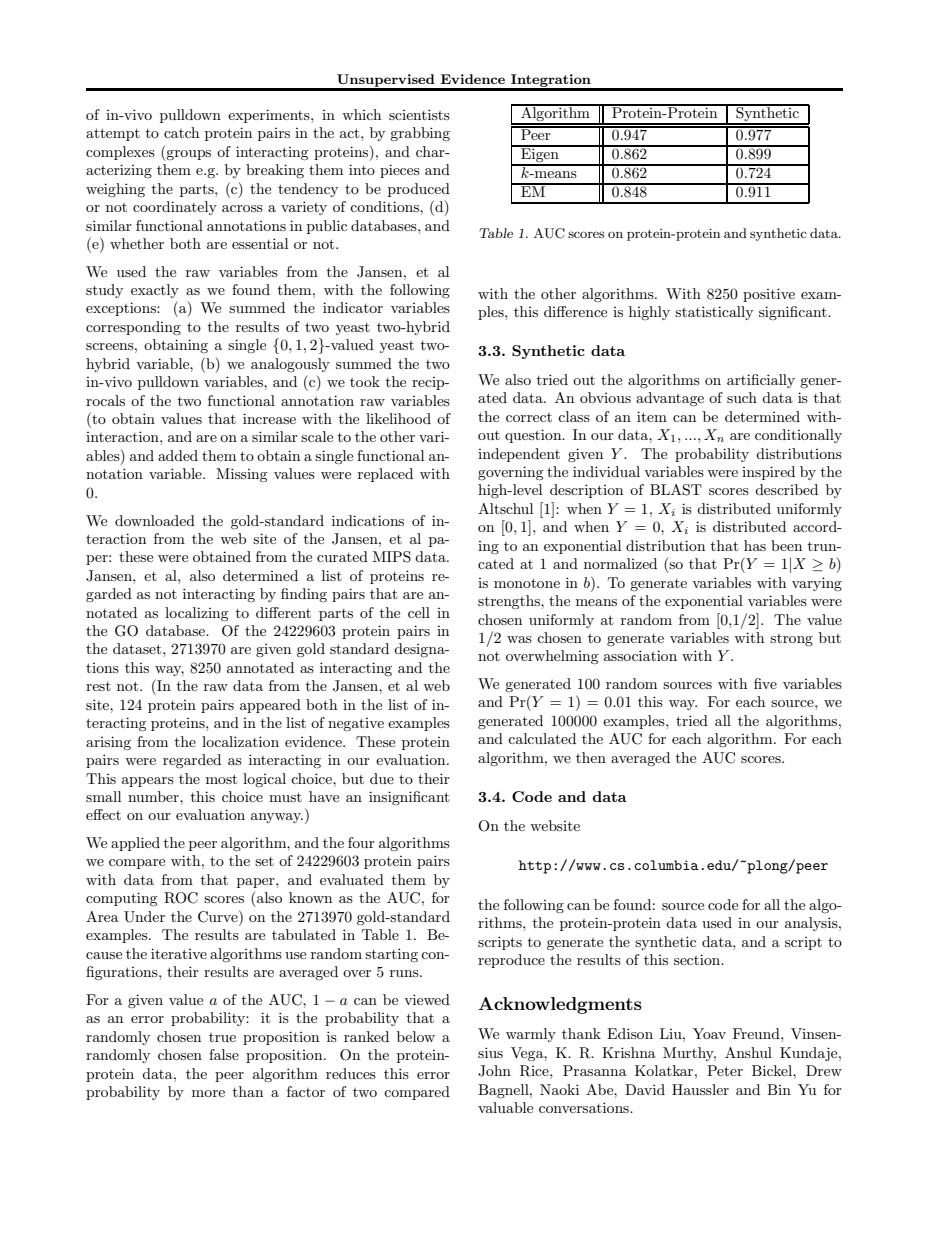 This screenshot has width=952, height=1233. I want to click on five, so click(765, 683).
